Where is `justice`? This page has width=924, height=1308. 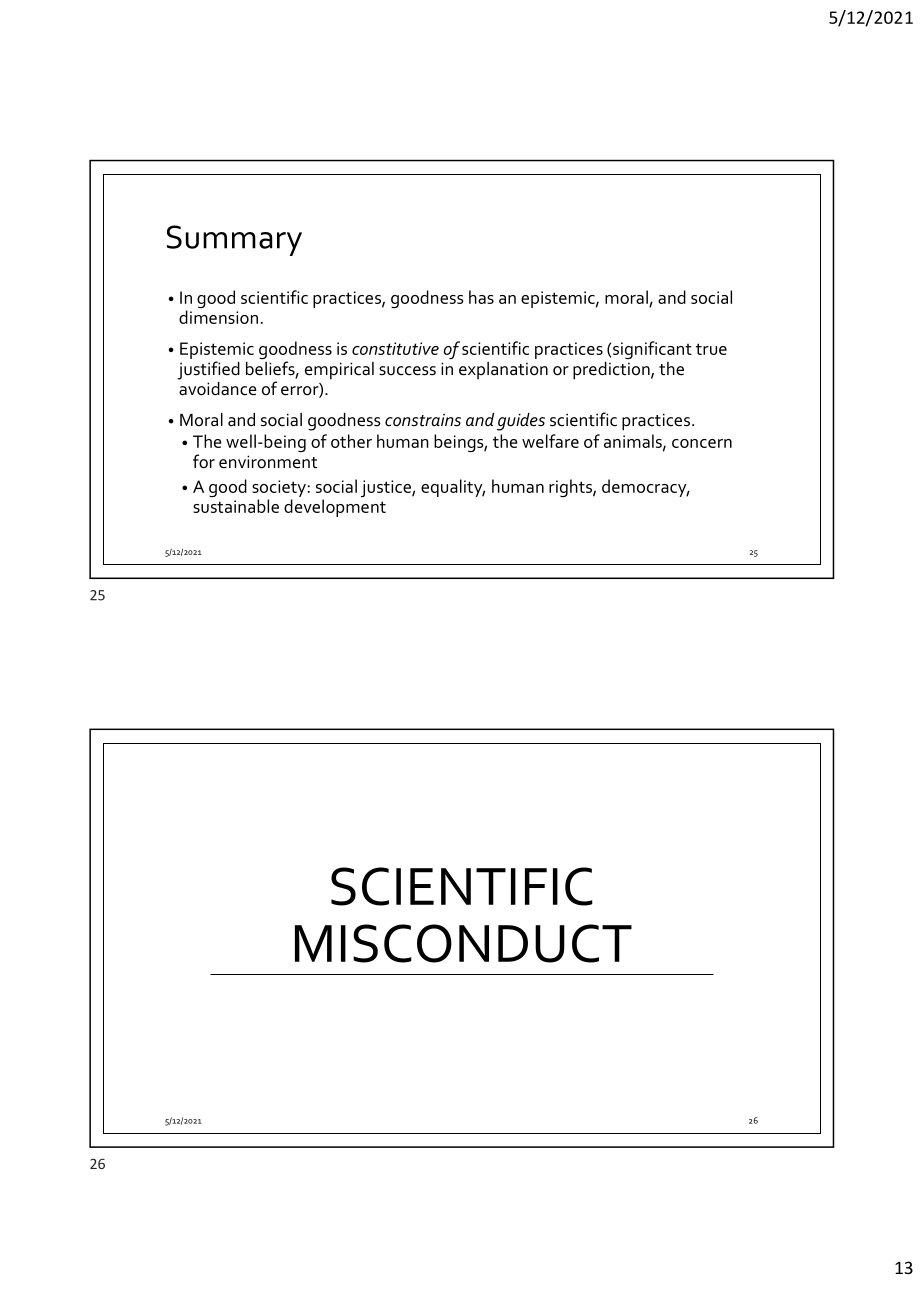 justice is located at coordinates (387, 488).
